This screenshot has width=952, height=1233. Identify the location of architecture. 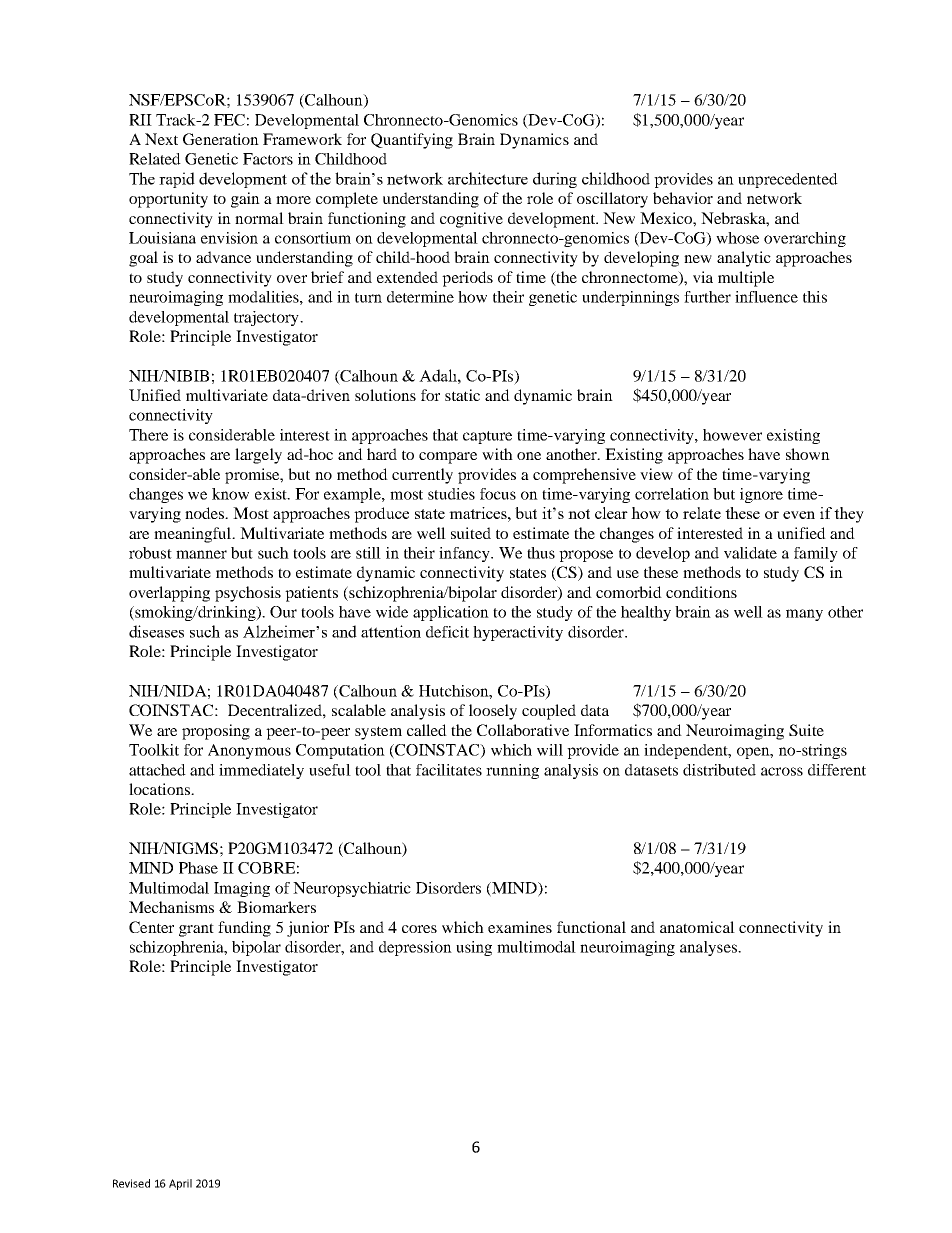
(488, 178).
